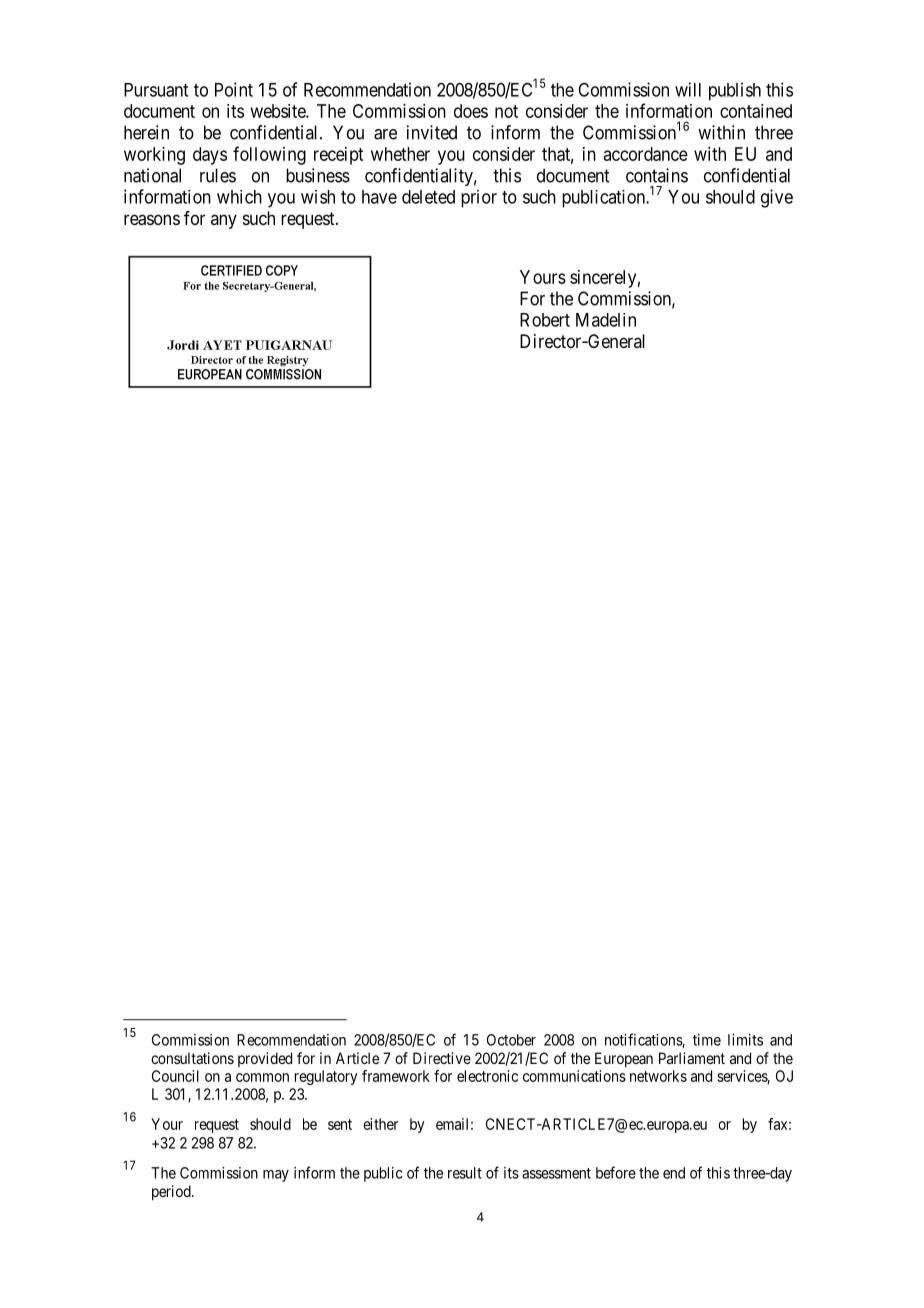  Describe the element at coordinates (688, 89) in the page. I see `will` at that location.
